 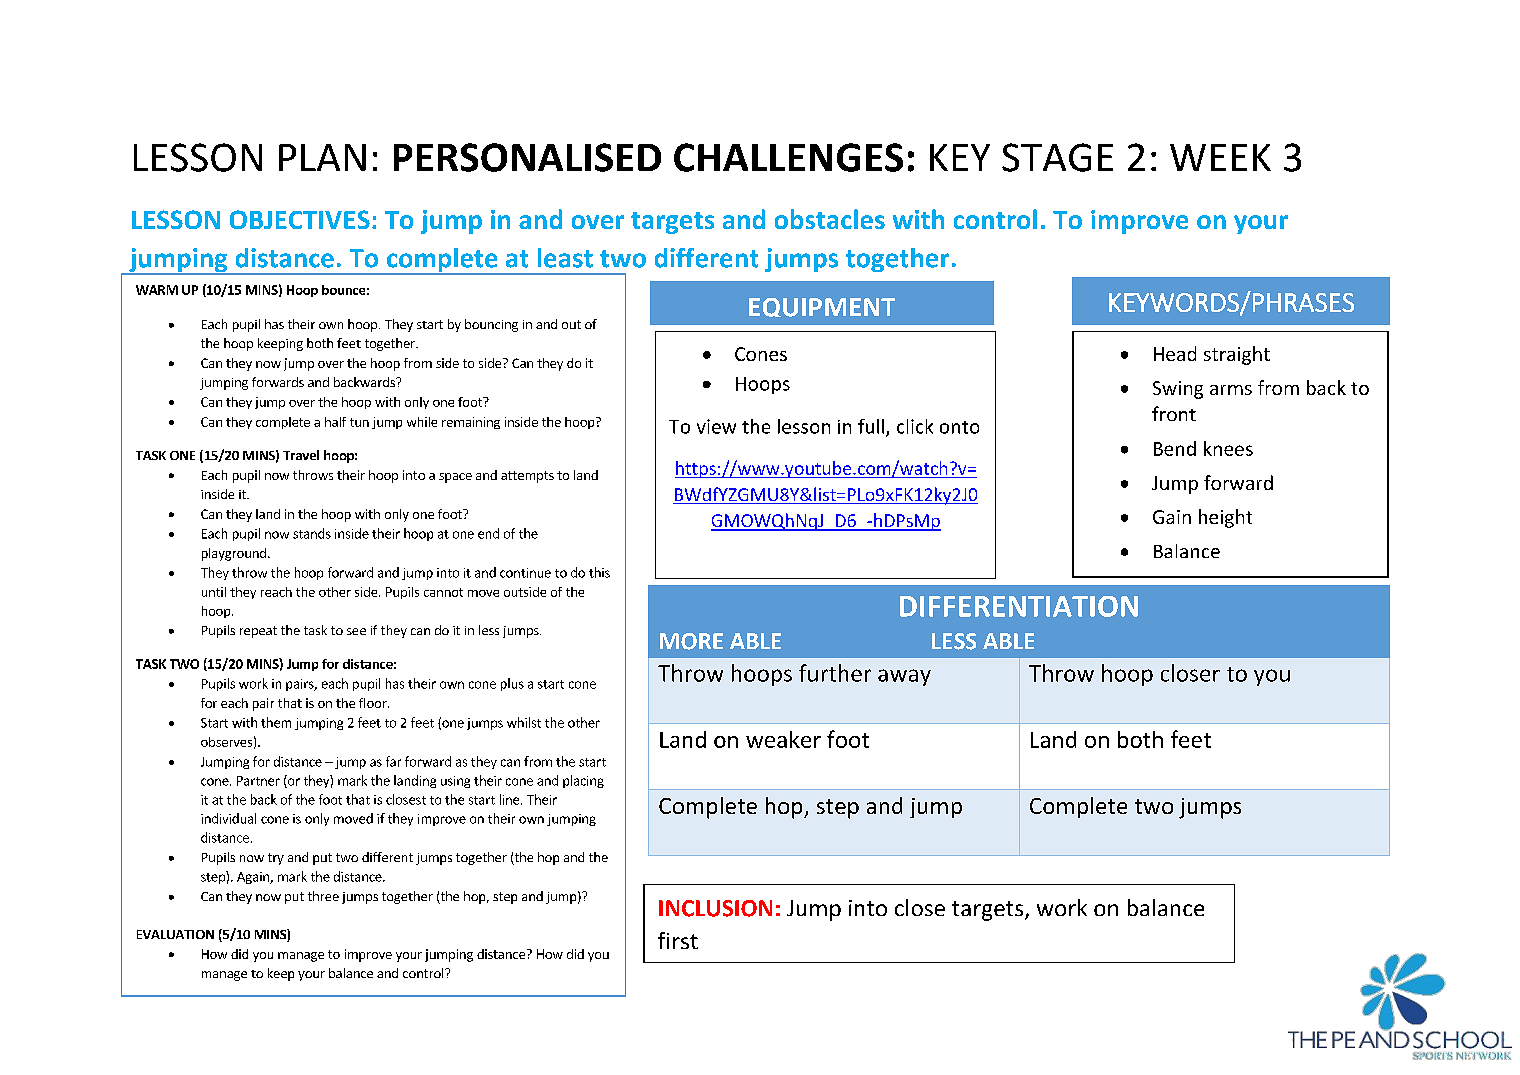 I want to click on half, so click(x=335, y=422).
